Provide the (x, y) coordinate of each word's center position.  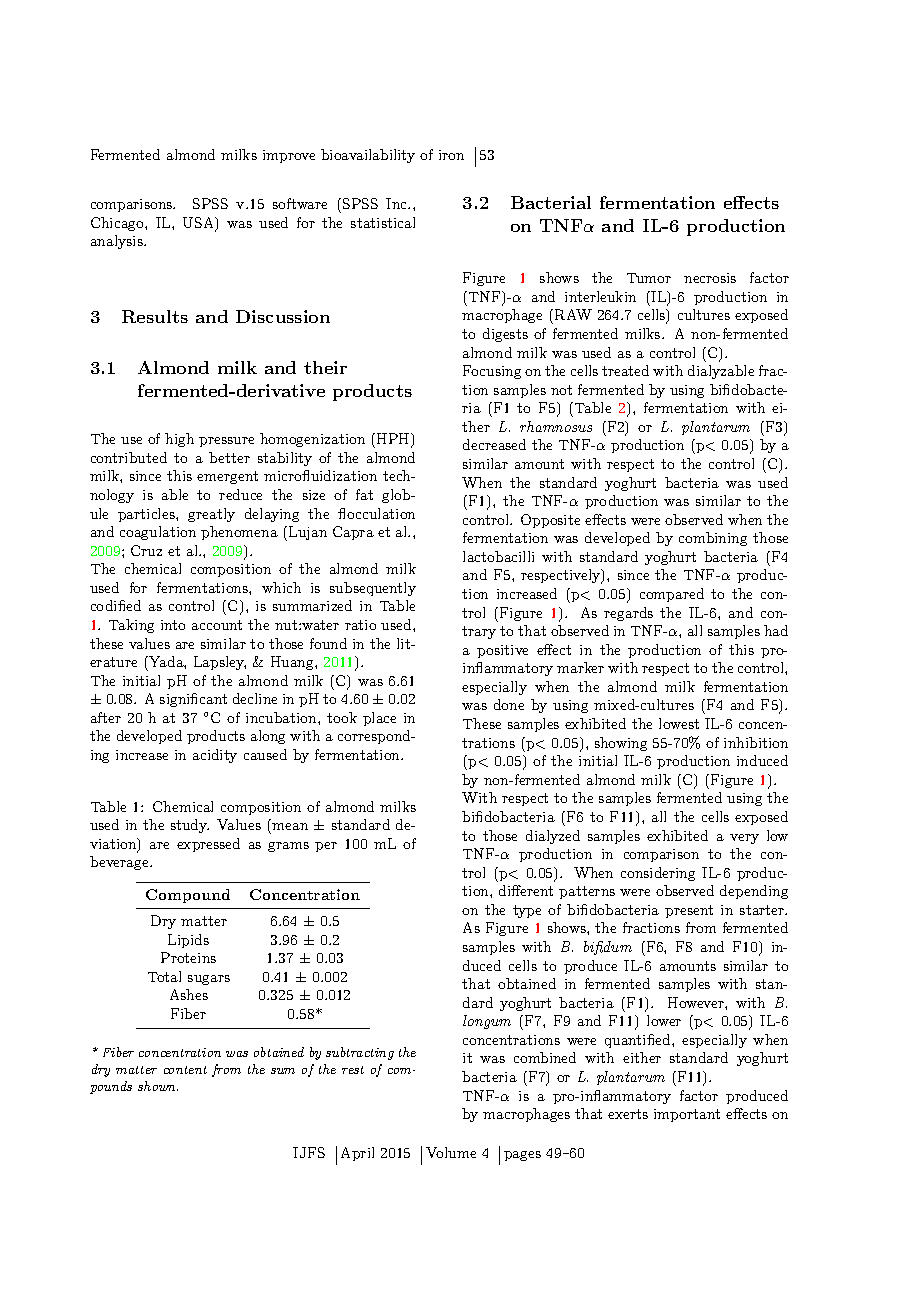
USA (199, 224)
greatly (211, 515)
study (190, 826)
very (744, 839)
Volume (451, 1152)
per (326, 847)
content (185, 1070)
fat (364, 494)
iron (451, 155)
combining (713, 539)
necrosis (710, 278)
